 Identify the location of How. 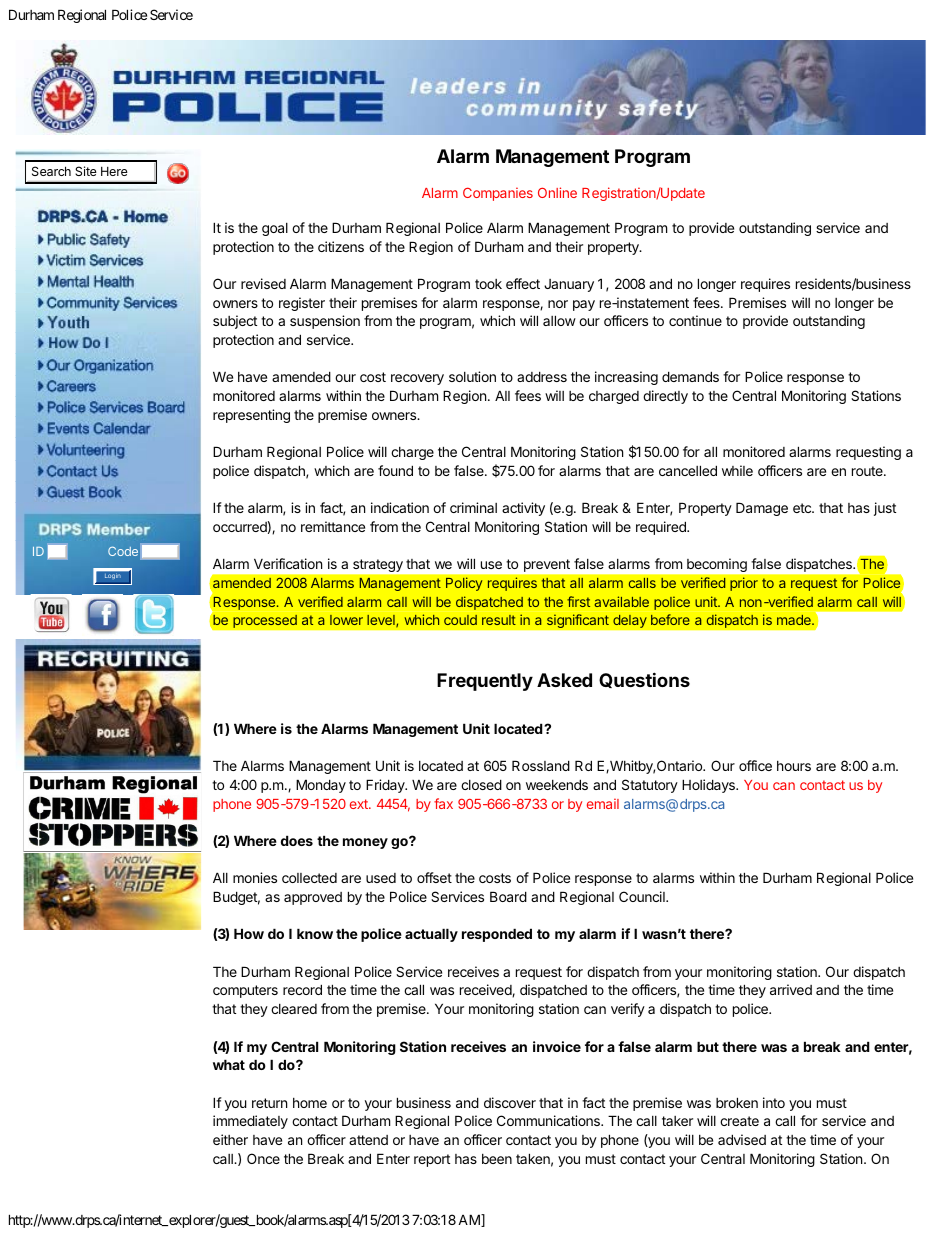
(249, 933).
